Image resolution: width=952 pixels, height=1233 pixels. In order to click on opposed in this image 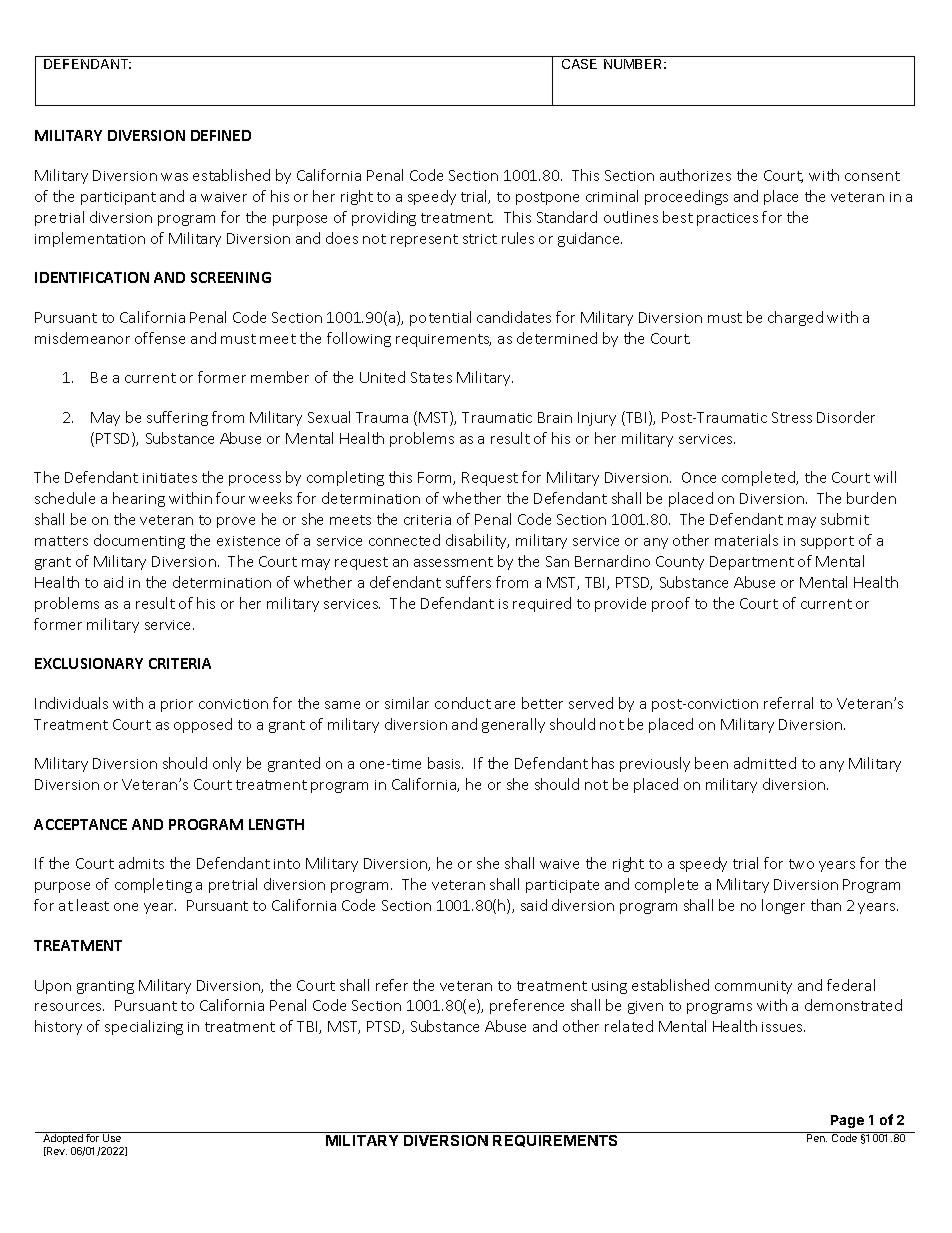, I will do `click(203, 725)`.
